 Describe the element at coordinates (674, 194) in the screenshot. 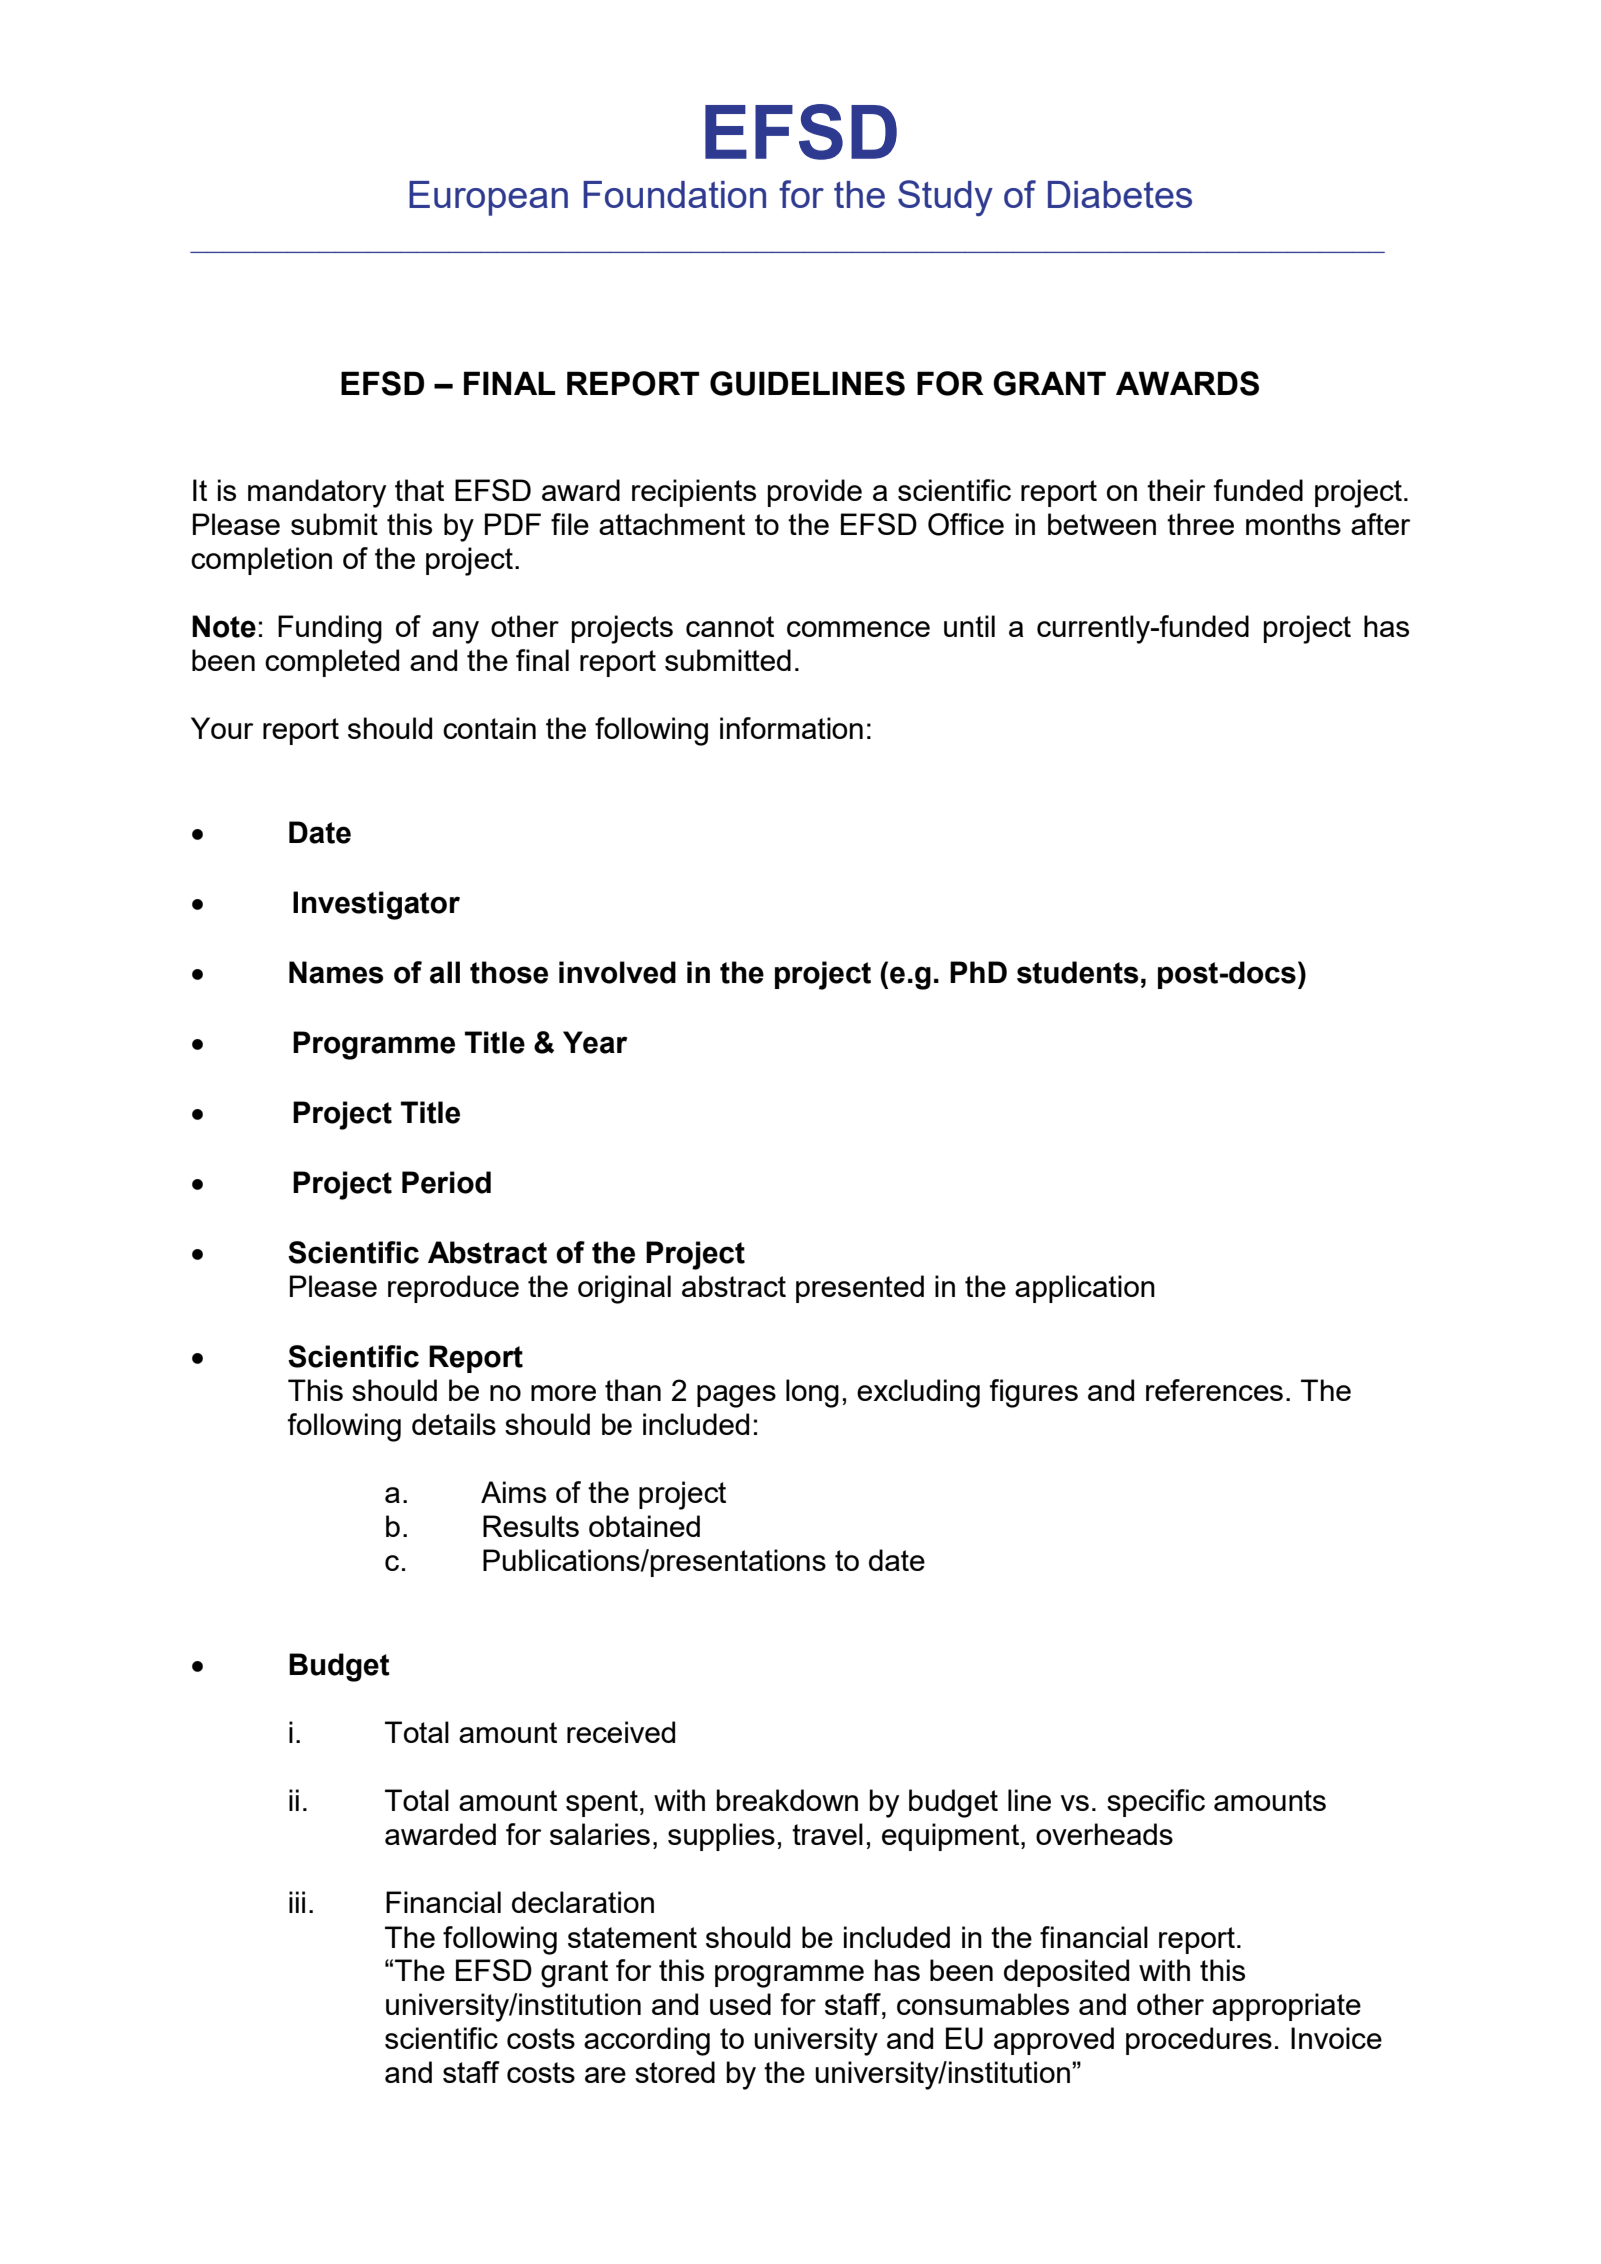

I see `Foundation` at that location.
